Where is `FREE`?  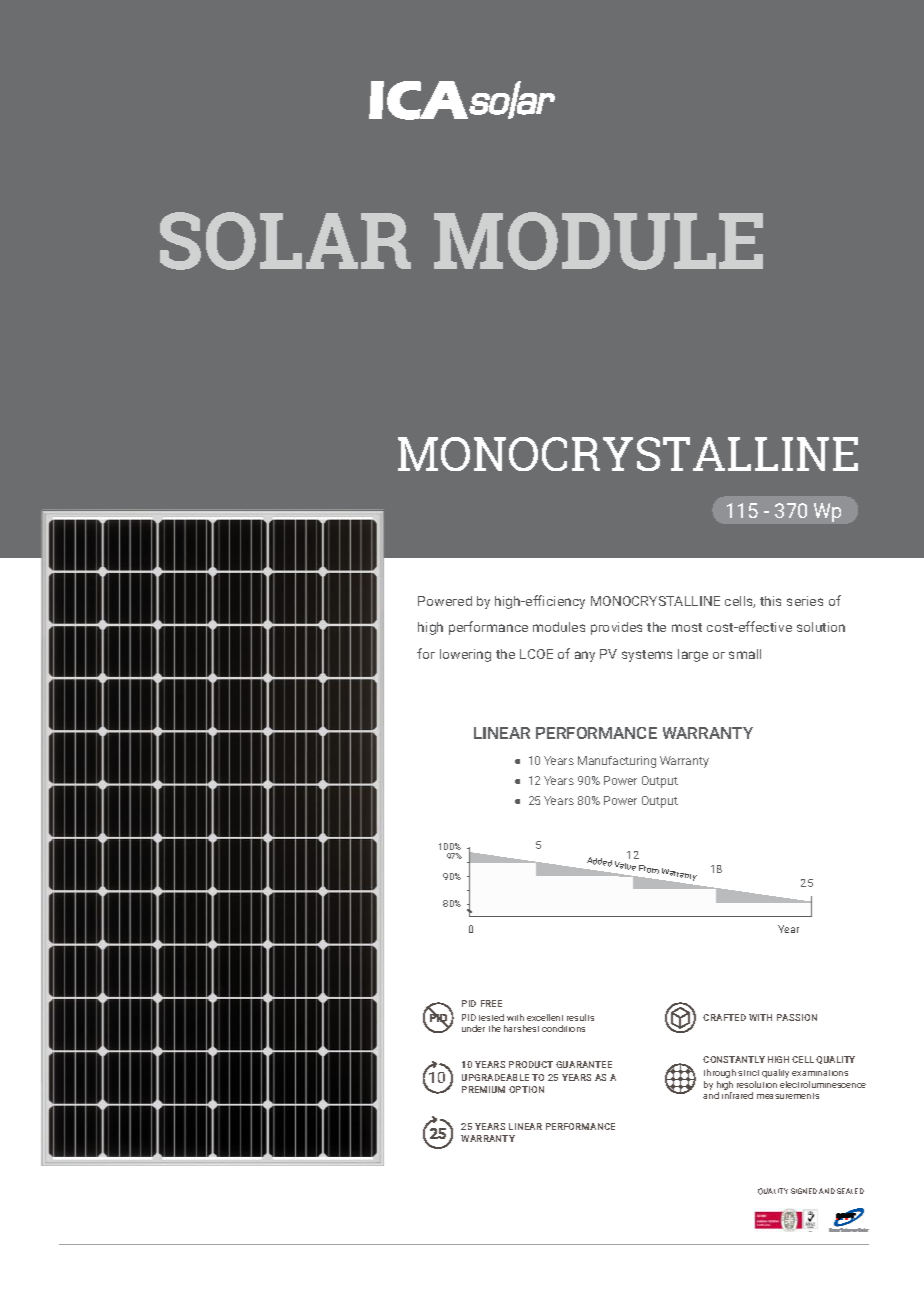 FREE is located at coordinates (491, 1003).
